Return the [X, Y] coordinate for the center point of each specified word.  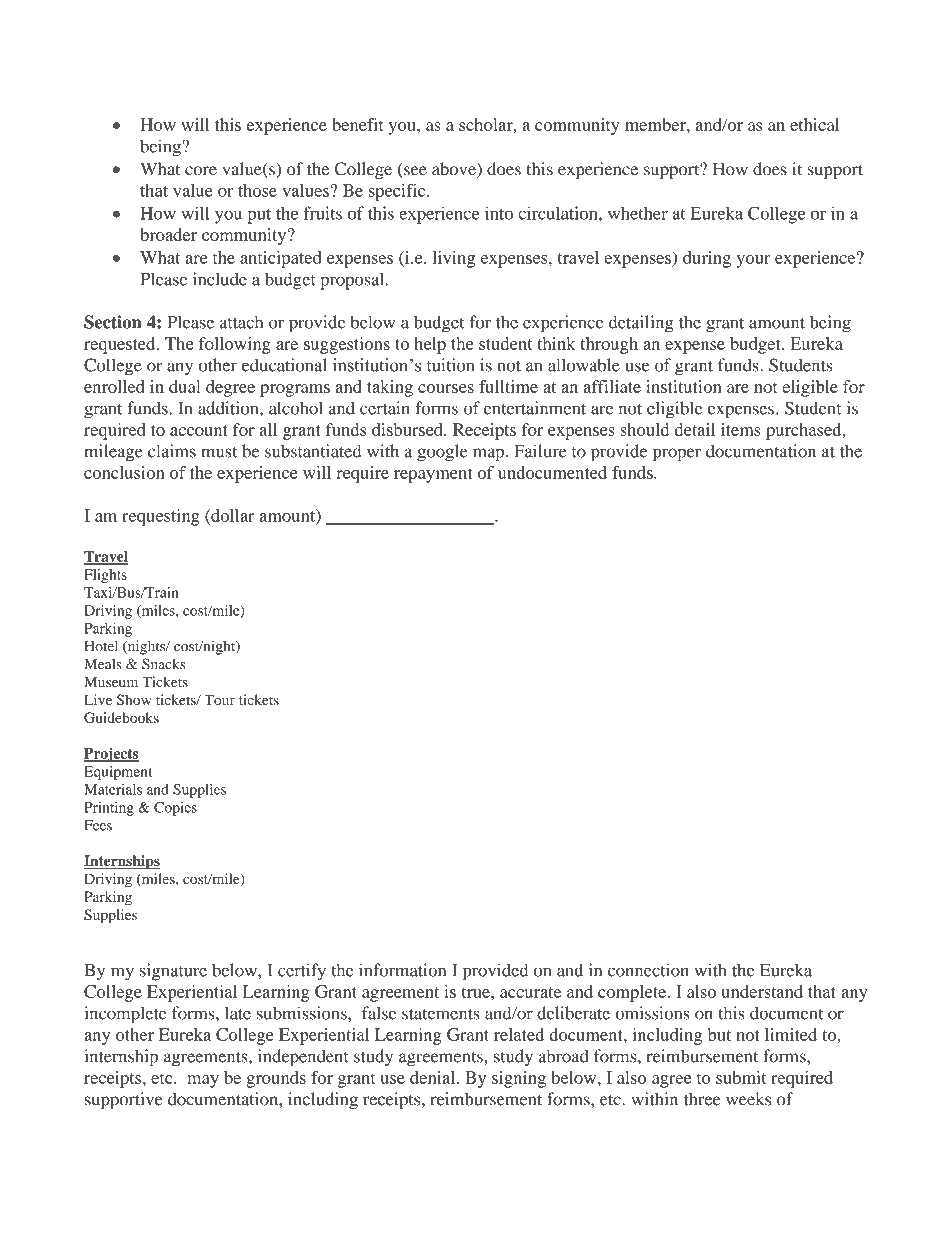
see [414, 172]
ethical [814, 124]
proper [677, 455]
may [203, 1081]
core [201, 171]
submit [741, 1077]
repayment [433, 475]
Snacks [164, 664]
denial [434, 1077]
